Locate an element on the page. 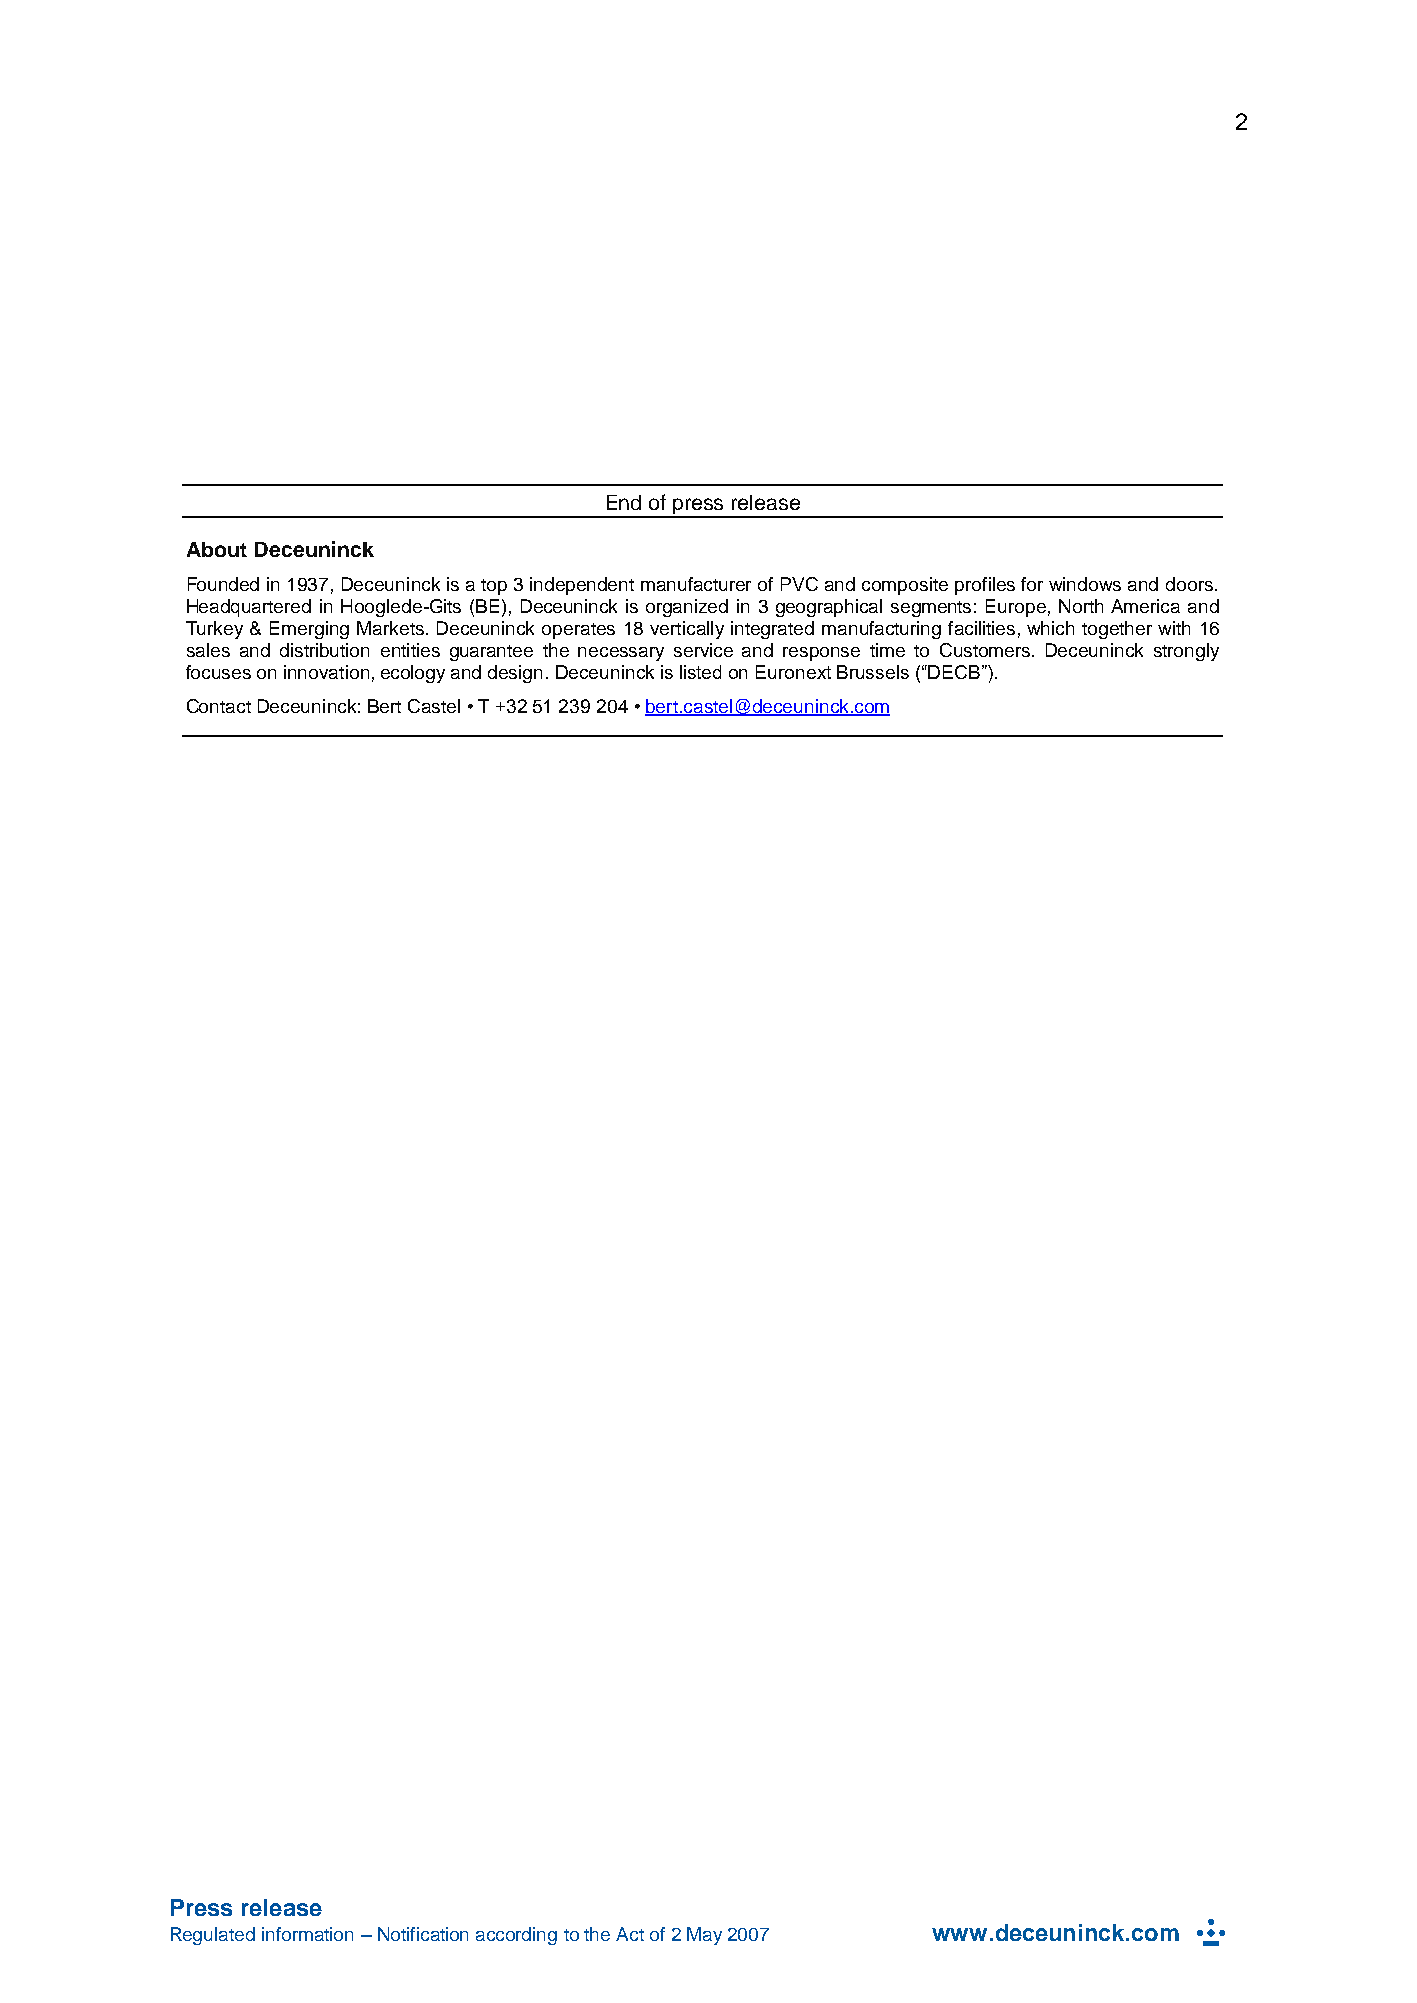 This page has width=1417, height=2003. information is located at coordinates (307, 1934).
